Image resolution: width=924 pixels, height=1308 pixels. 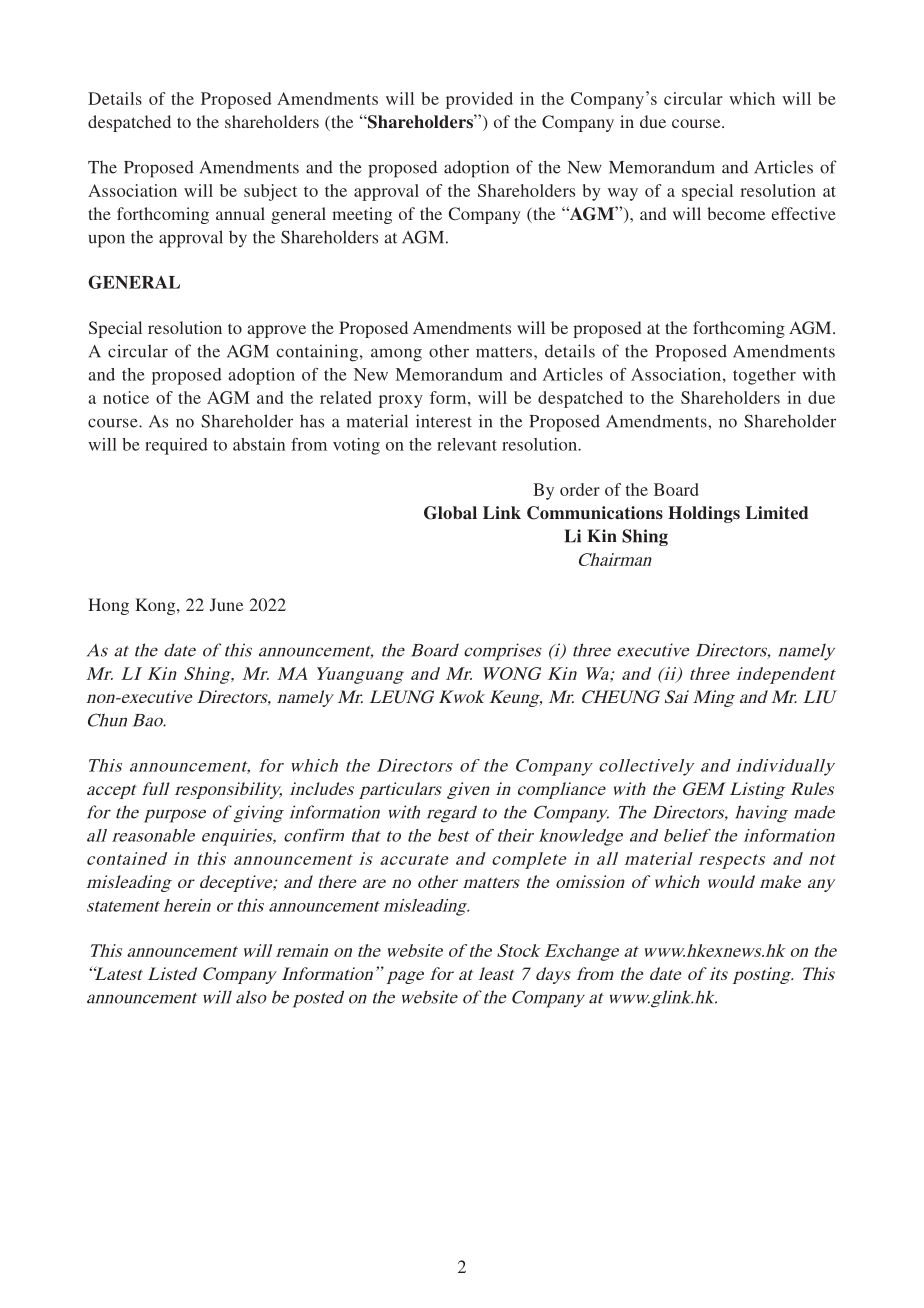 What do you see at coordinates (704, 514) in the screenshot?
I see `Holdings` at bounding box center [704, 514].
